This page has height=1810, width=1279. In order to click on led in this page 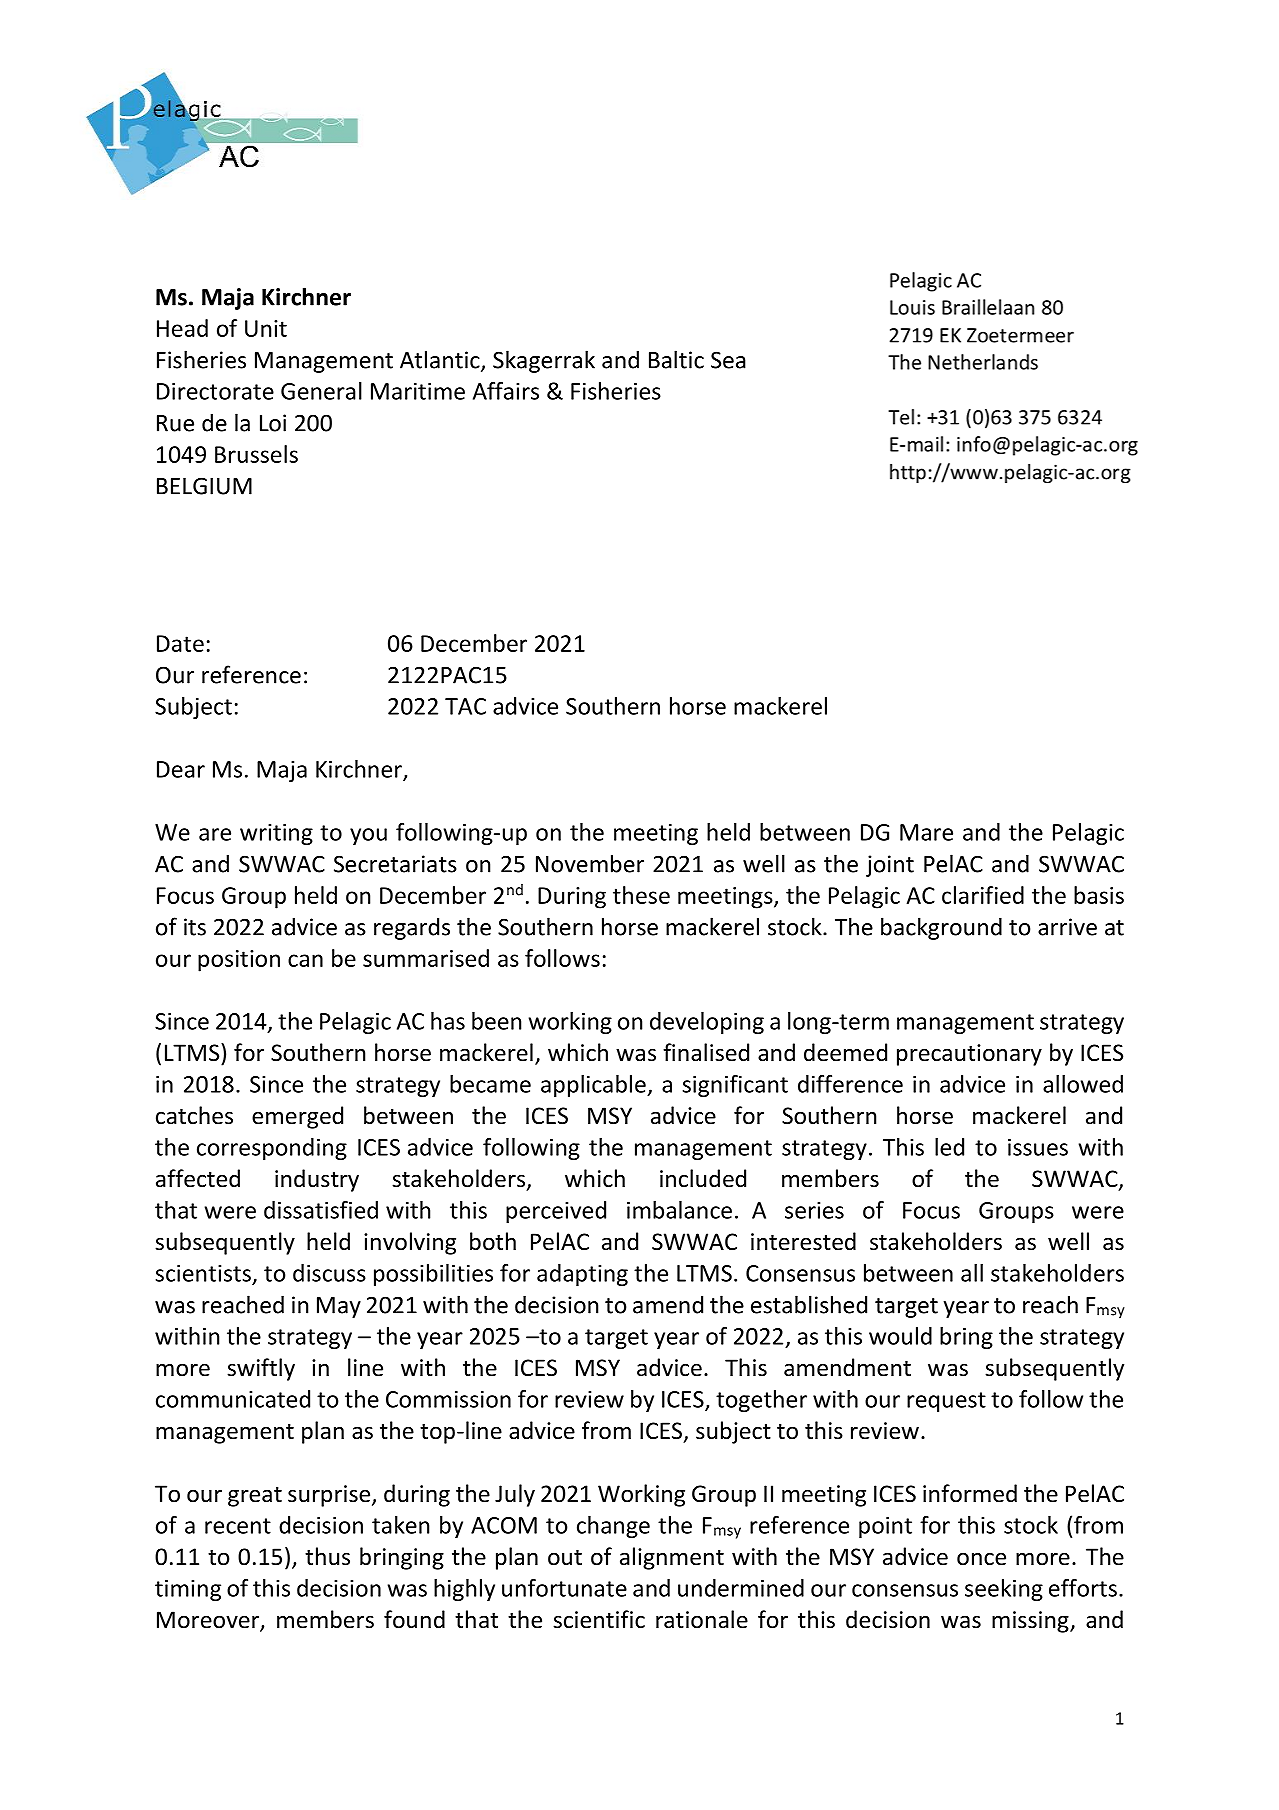, I will do `click(949, 1147)`.
